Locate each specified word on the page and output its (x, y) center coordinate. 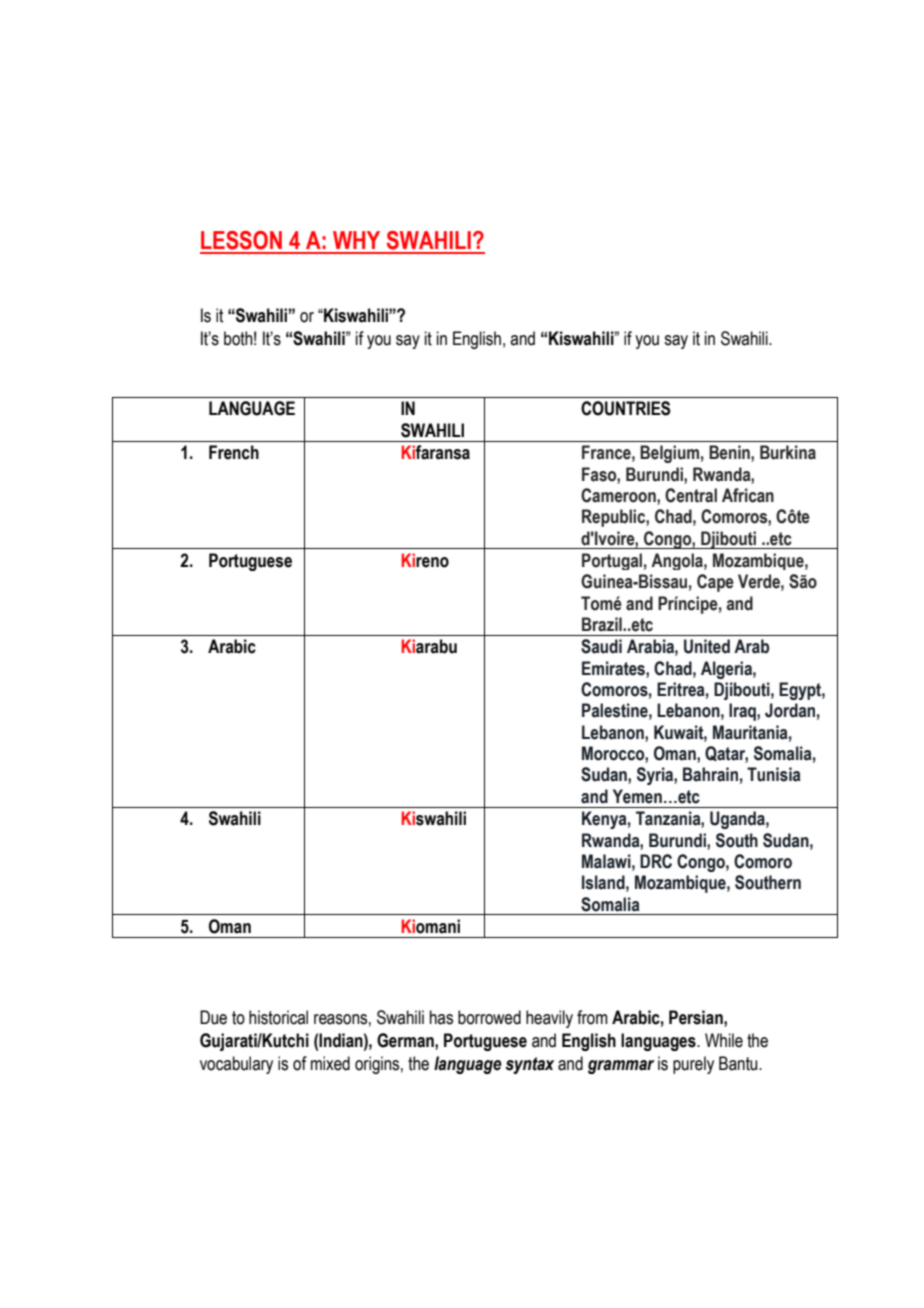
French (234, 452)
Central (691, 495)
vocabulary (236, 1065)
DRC (656, 861)
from (592, 1017)
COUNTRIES (626, 408)
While (724, 1040)
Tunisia (774, 774)
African (748, 495)
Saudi (601, 646)
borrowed (489, 1017)
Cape (715, 583)
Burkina (788, 452)
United (707, 646)
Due (213, 1017)
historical (278, 1017)
